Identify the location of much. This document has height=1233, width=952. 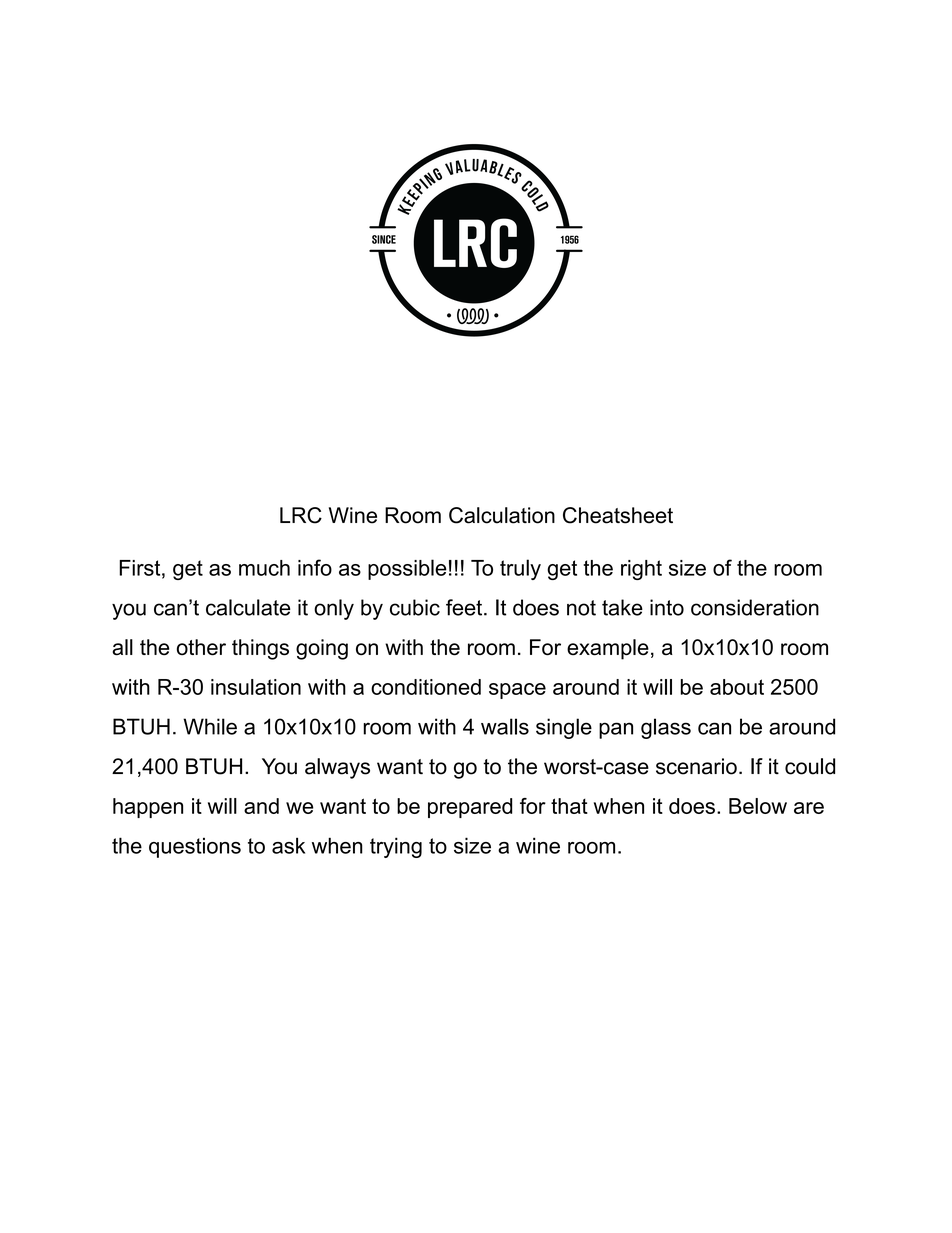
(264, 568).
